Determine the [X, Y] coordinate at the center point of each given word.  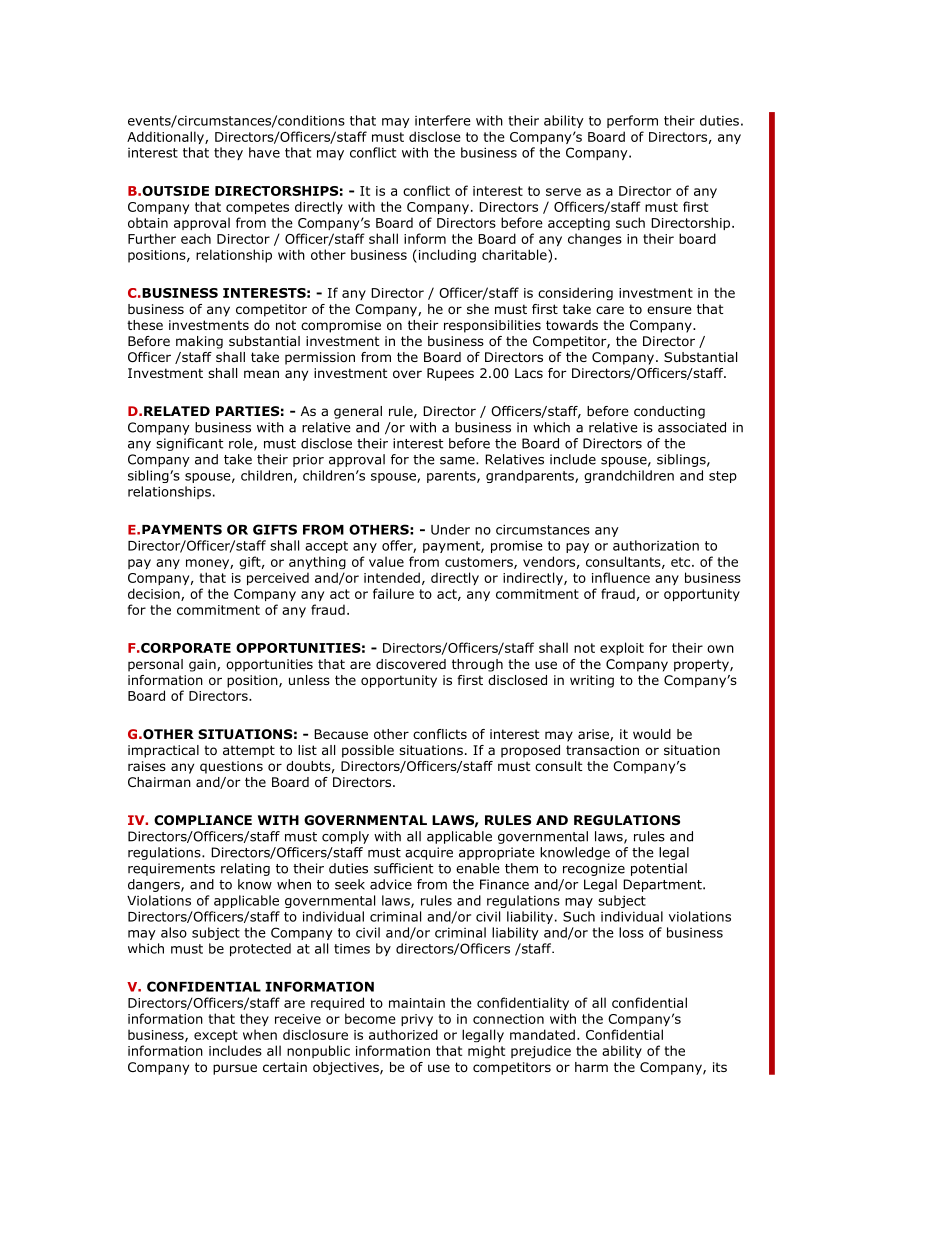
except [216, 1036]
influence [621, 577]
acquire [429, 853]
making [199, 342]
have [264, 152]
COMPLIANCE [203, 820]
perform [632, 121]
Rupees [450, 374]
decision [155, 594]
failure [393, 593]
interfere [443, 120]
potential [659, 869]
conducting [669, 412]
